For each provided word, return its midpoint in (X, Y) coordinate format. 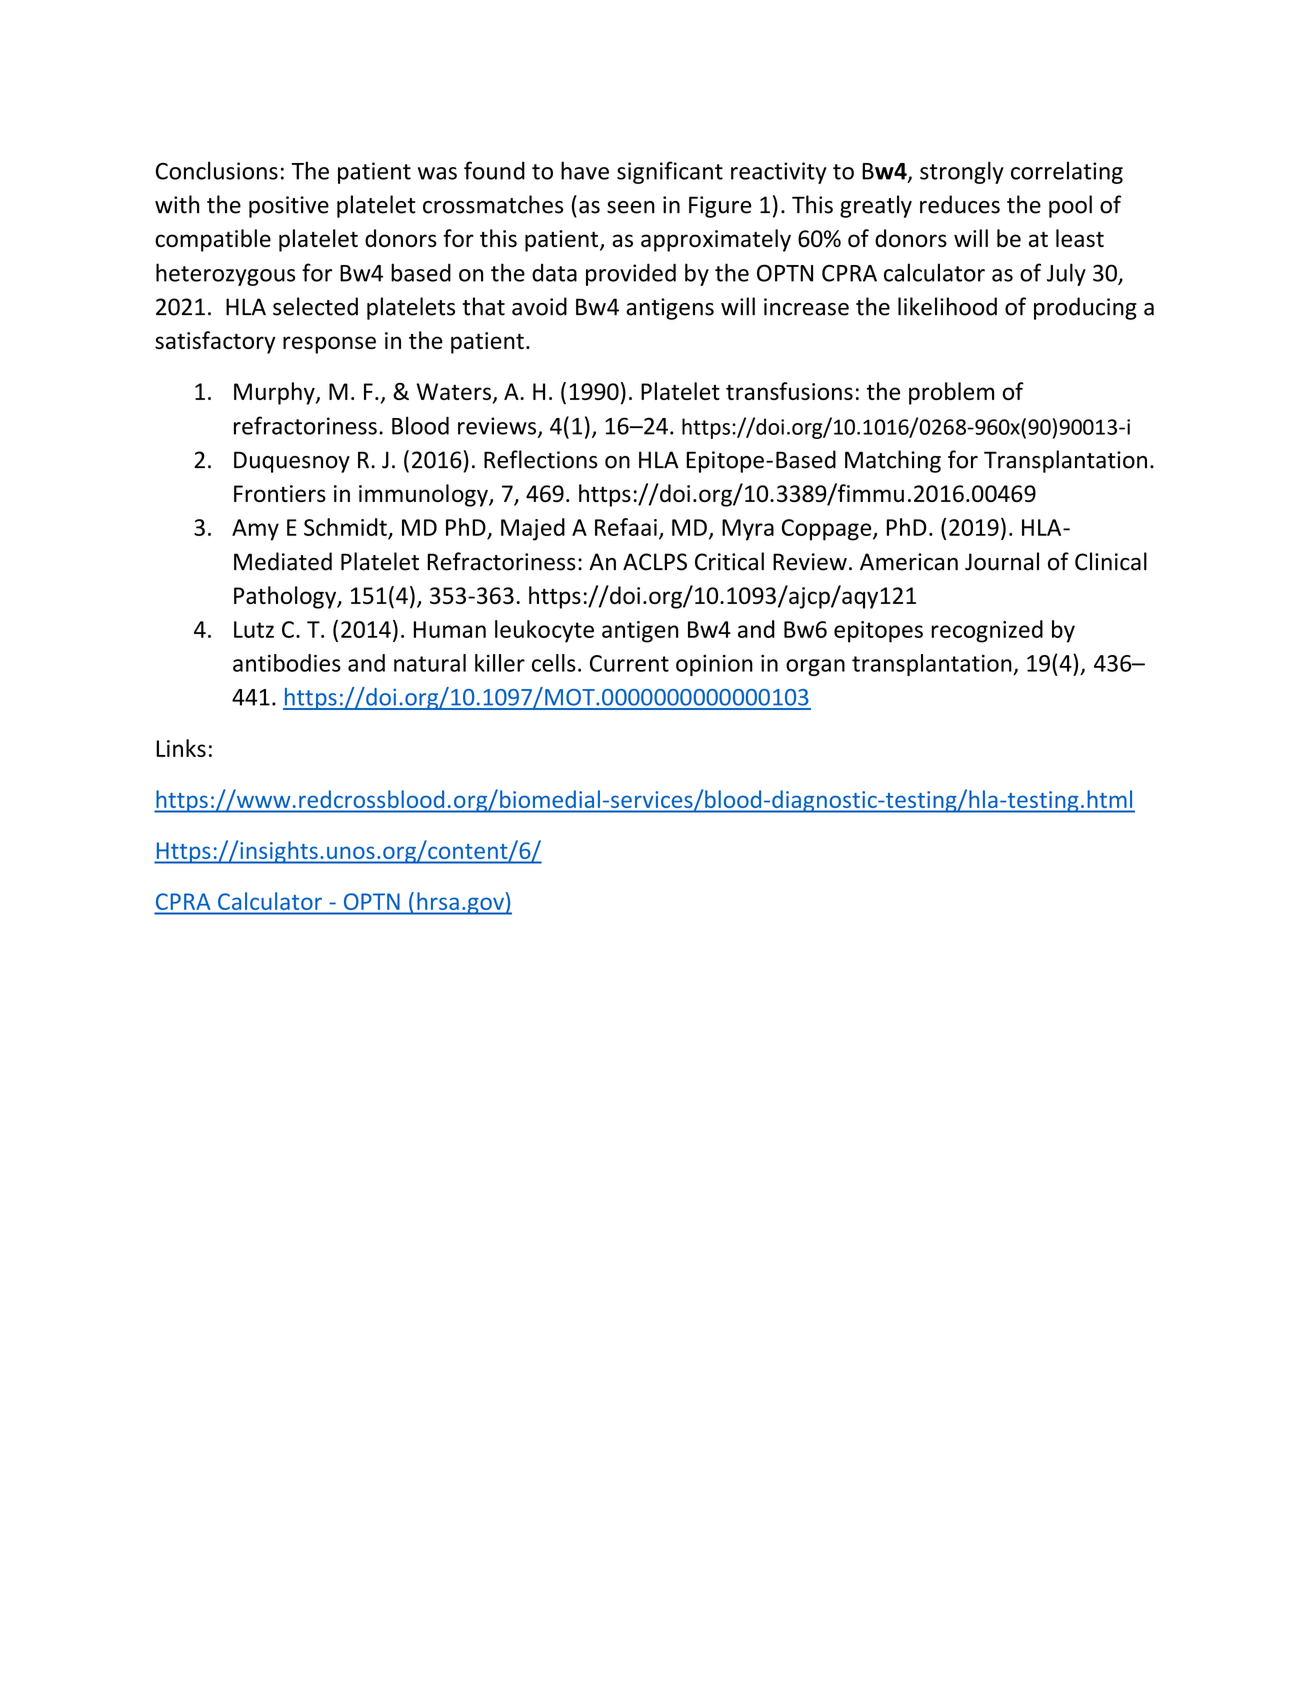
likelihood (947, 306)
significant (670, 172)
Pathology (286, 597)
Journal (1002, 561)
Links (181, 748)
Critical (729, 561)
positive (289, 207)
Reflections (541, 459)
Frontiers (280, 493)
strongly (962, 172)
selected (315, 306)
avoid (539, 306)
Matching (893, 461)
